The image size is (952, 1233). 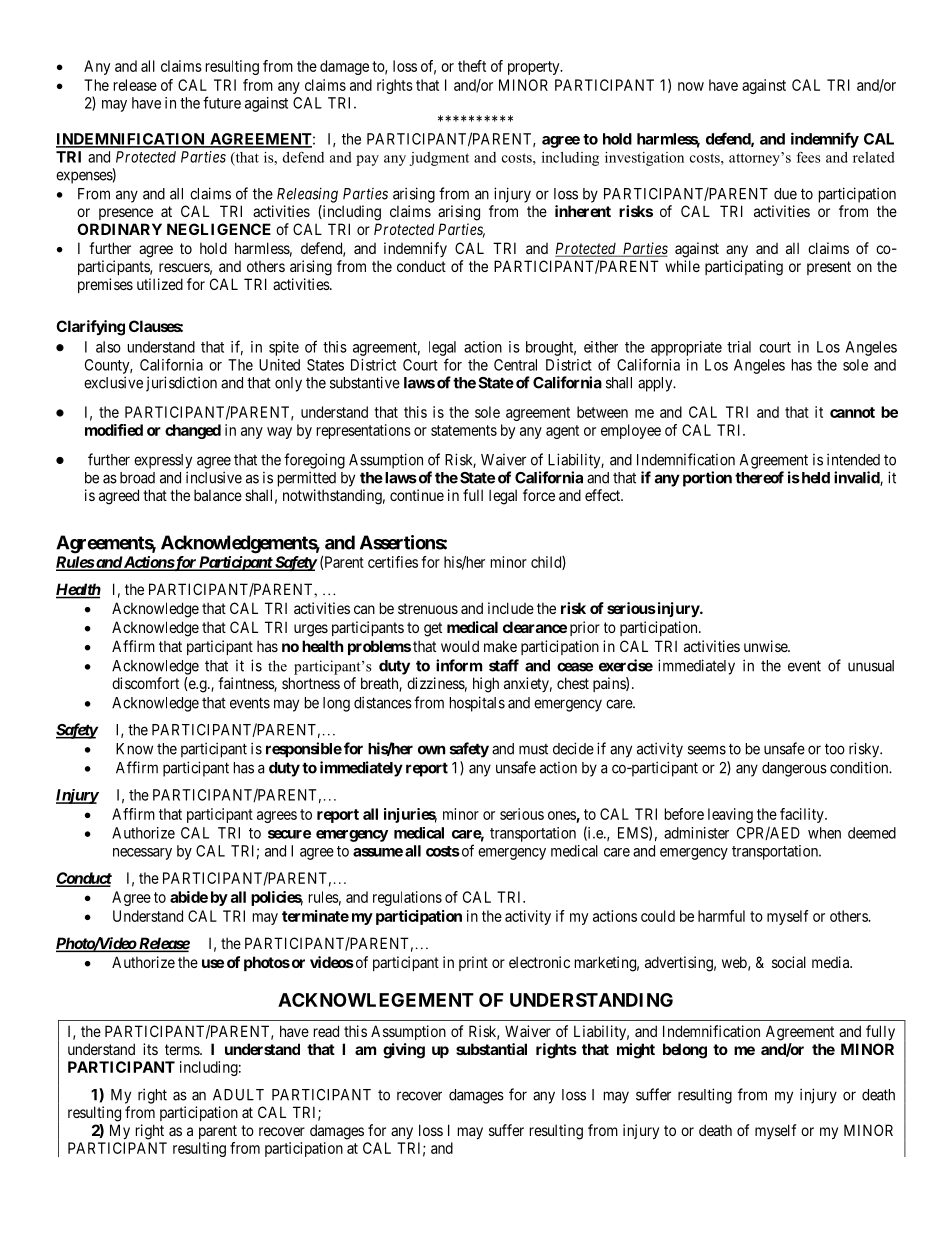 I want to click on substantial, so click(x=491, y=1049).
